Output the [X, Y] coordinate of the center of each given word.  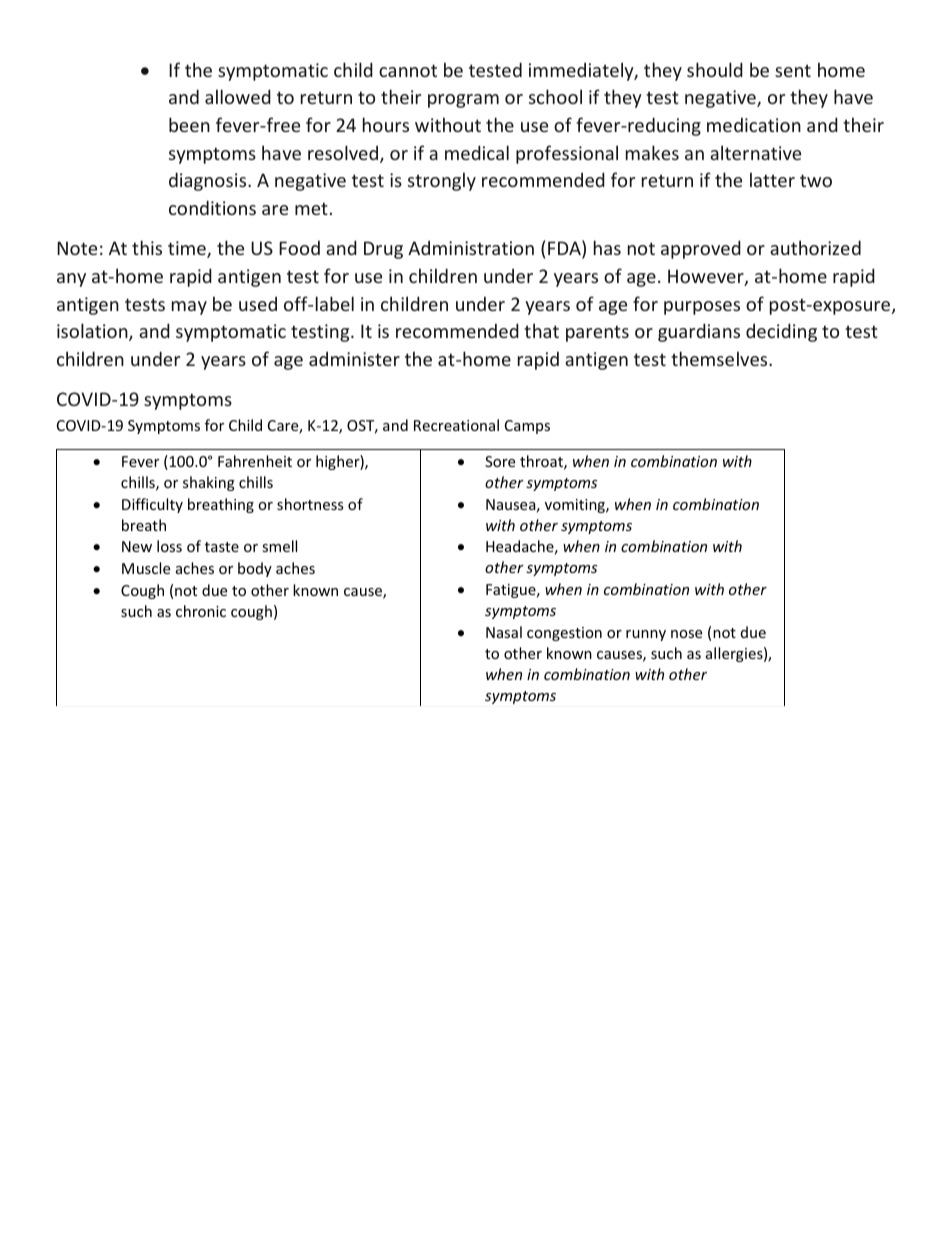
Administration [471, 248]
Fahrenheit [255, 461]
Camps [527, 427]
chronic [201, 611]
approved [701, 249]
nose [686, 634]
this [147, 247]
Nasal [504, 632]
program [463, 101]
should [715, 69]
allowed [238, 96]
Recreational [456, 425]
